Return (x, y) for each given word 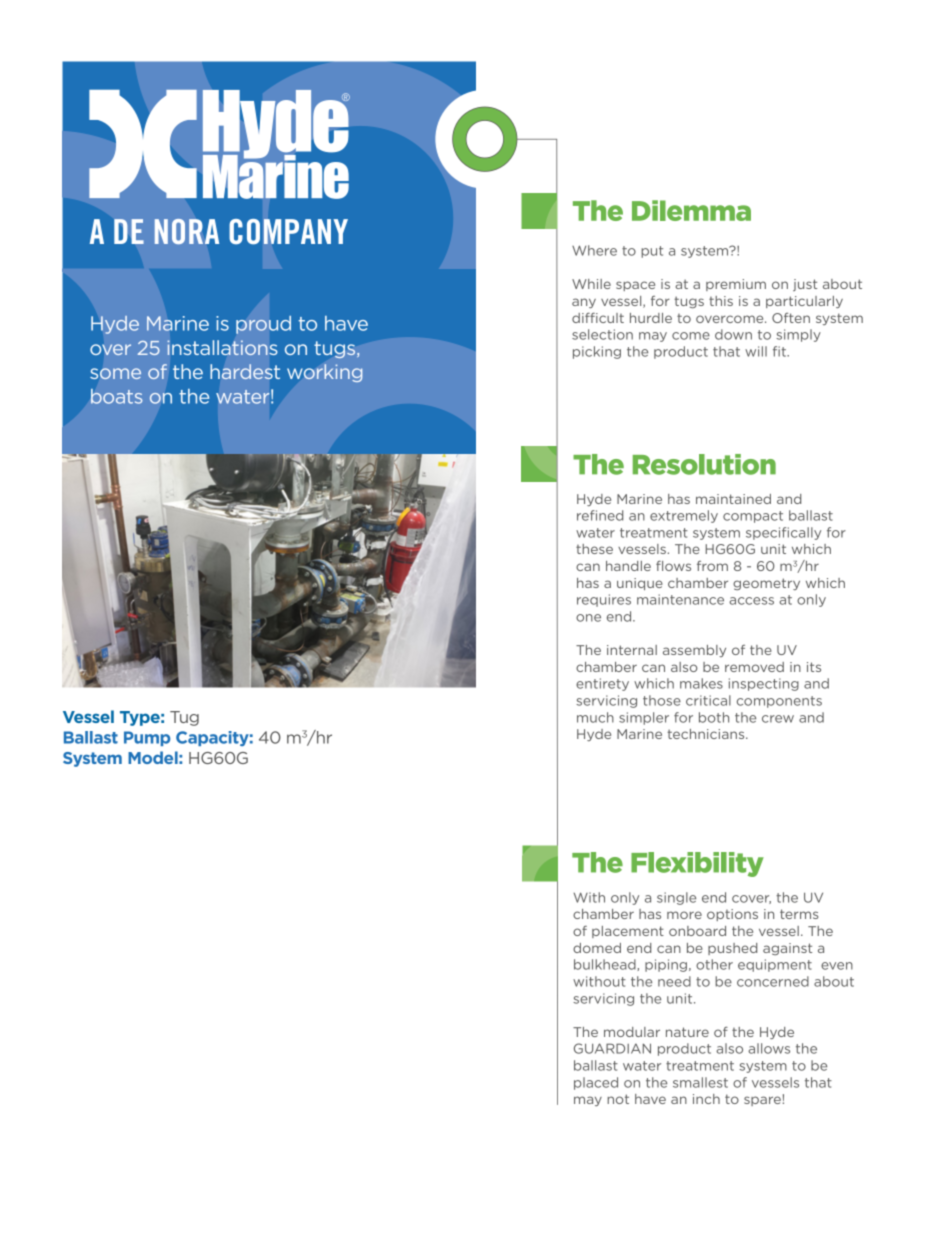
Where (594, 250)
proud (263, 325)
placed (596, 1083)
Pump (147, 738)
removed (754, 667)
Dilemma (691, 210)
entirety (602, 684)
